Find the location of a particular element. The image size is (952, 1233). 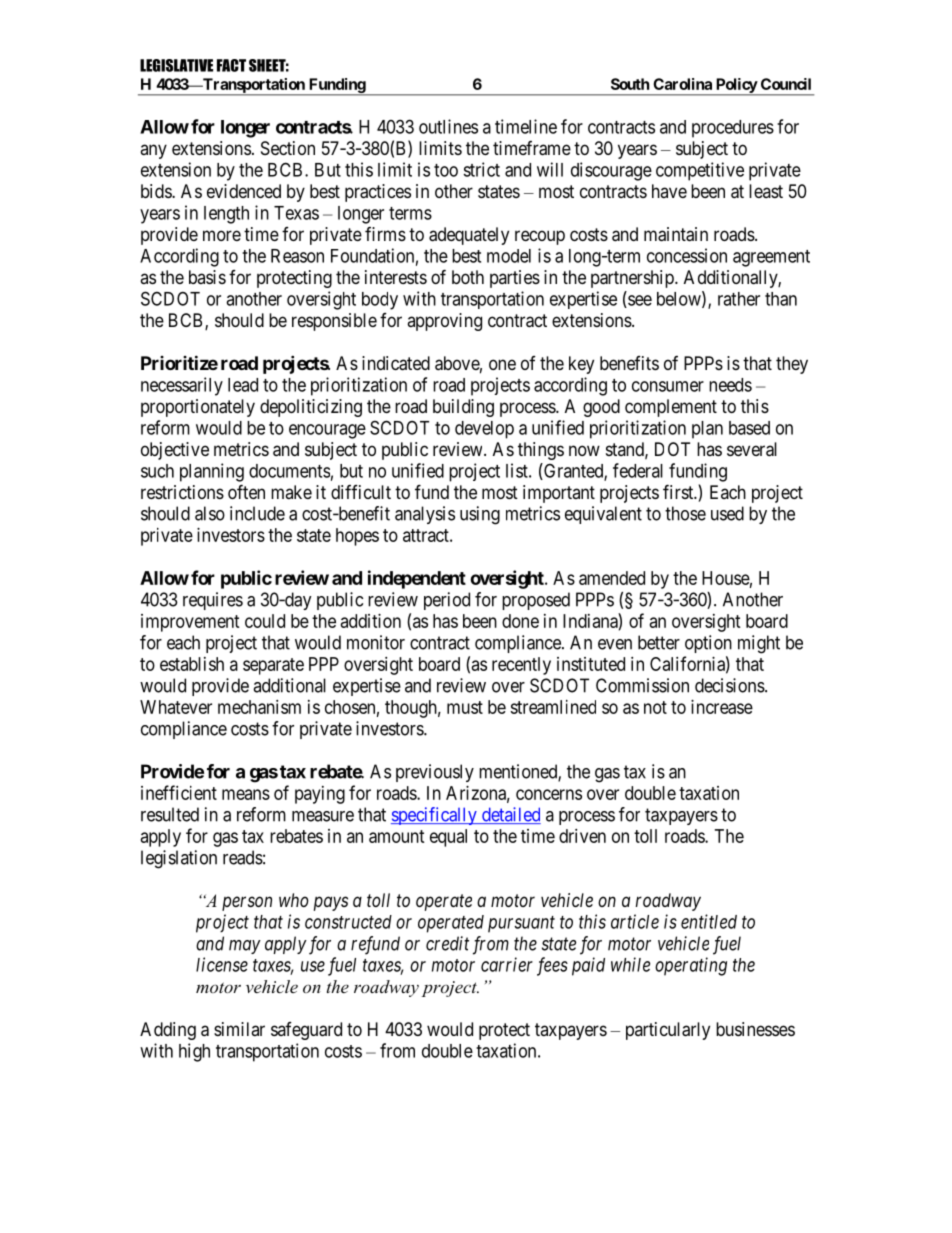

increase is located at coordinates (722, 707).
